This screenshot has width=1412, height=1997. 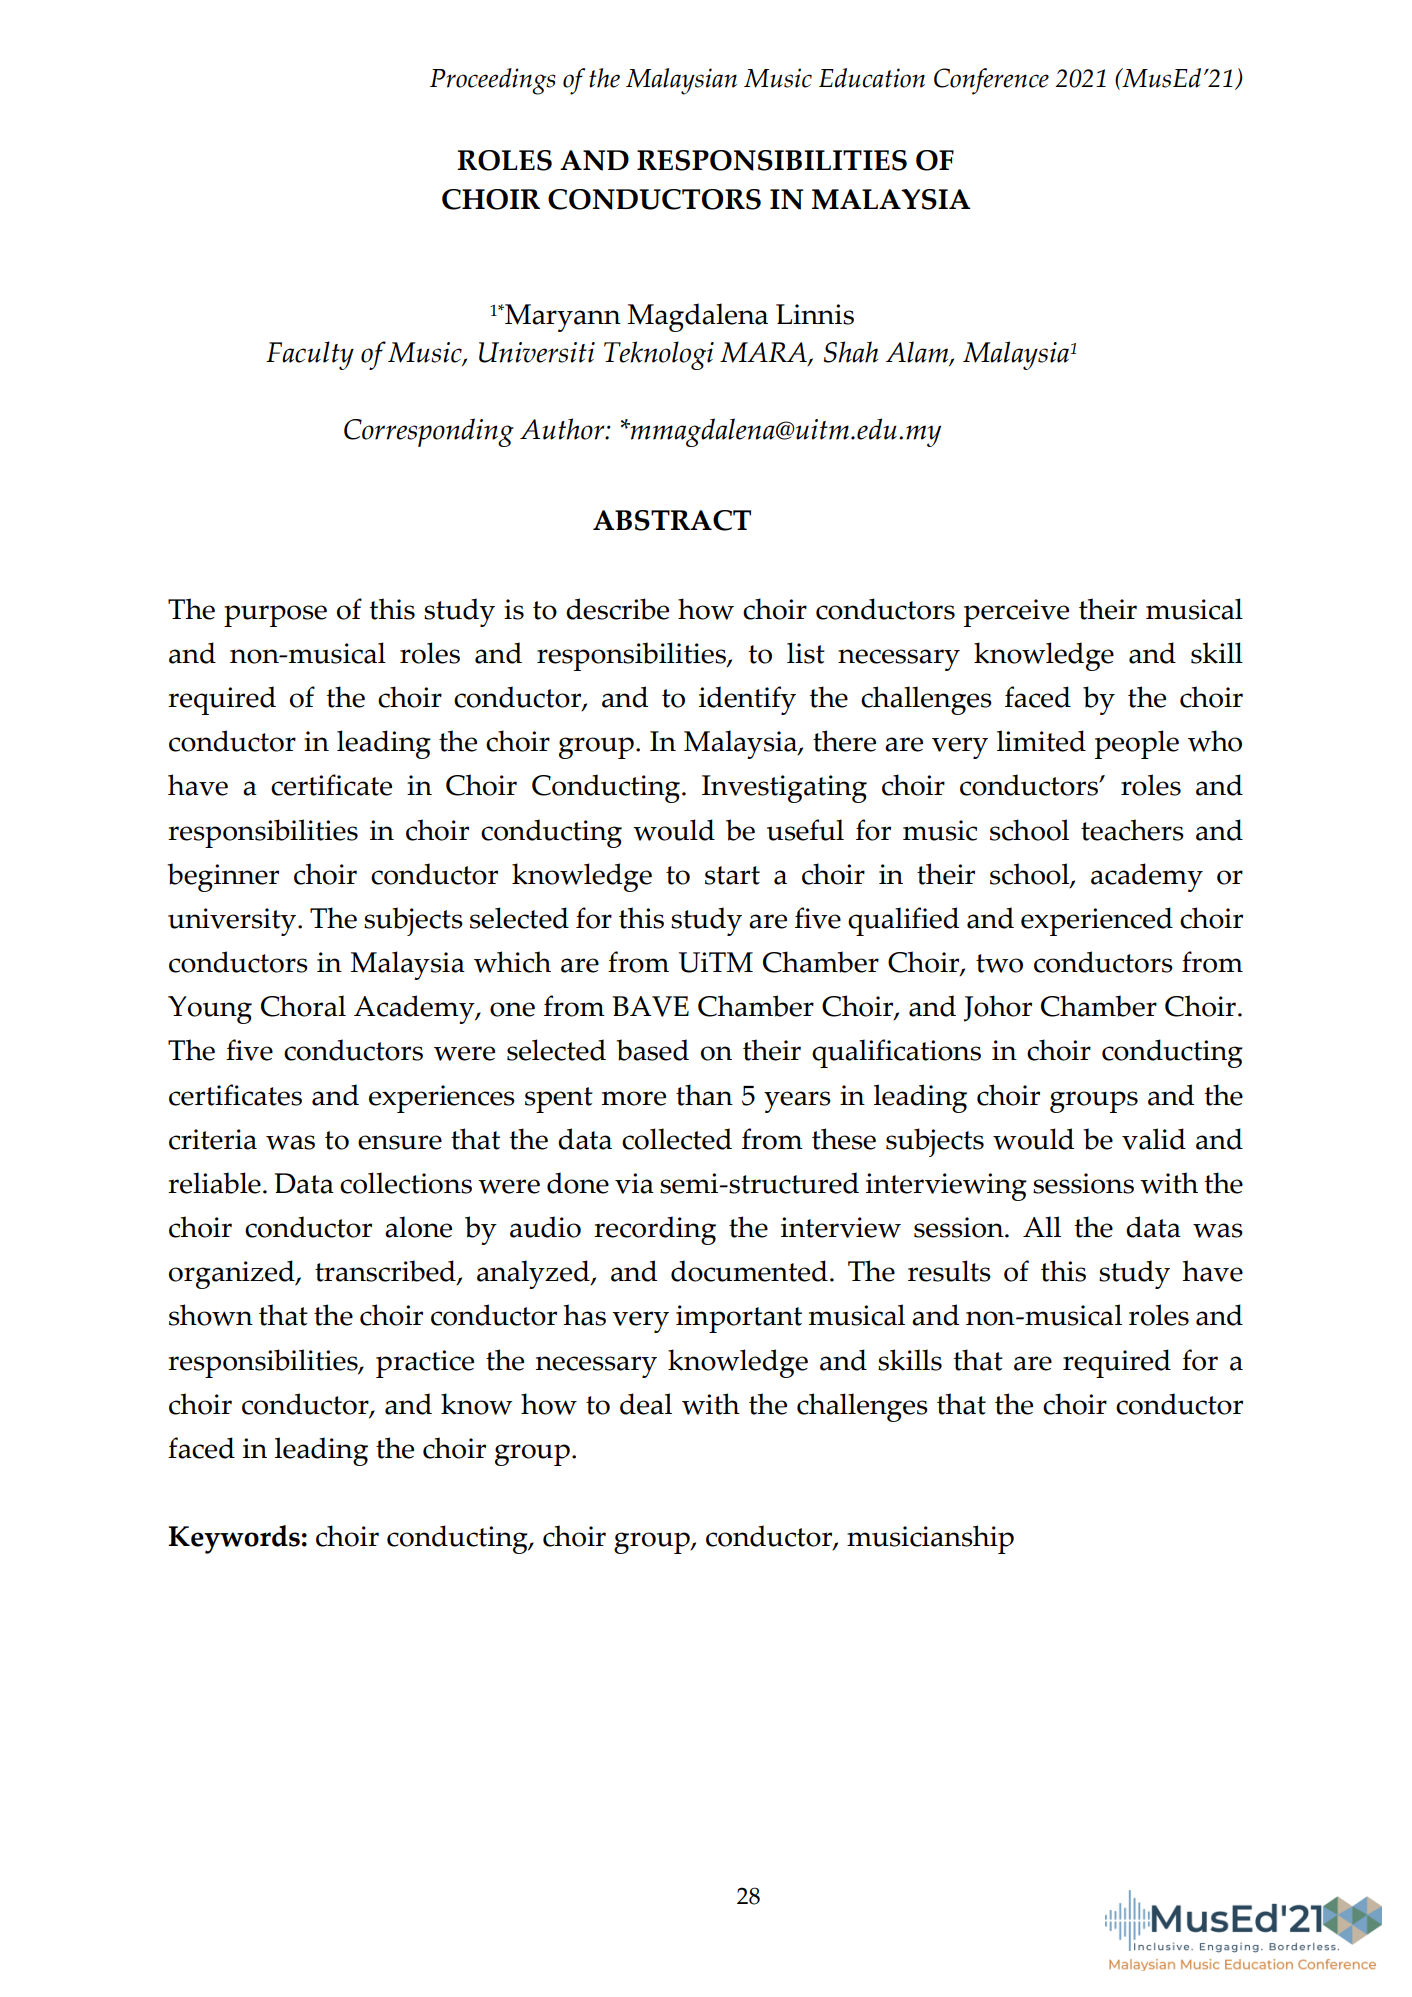 What do you see at coordinates (949, 1271) in the screenshot?
I see `results` at bounding box center [949, 1271].
